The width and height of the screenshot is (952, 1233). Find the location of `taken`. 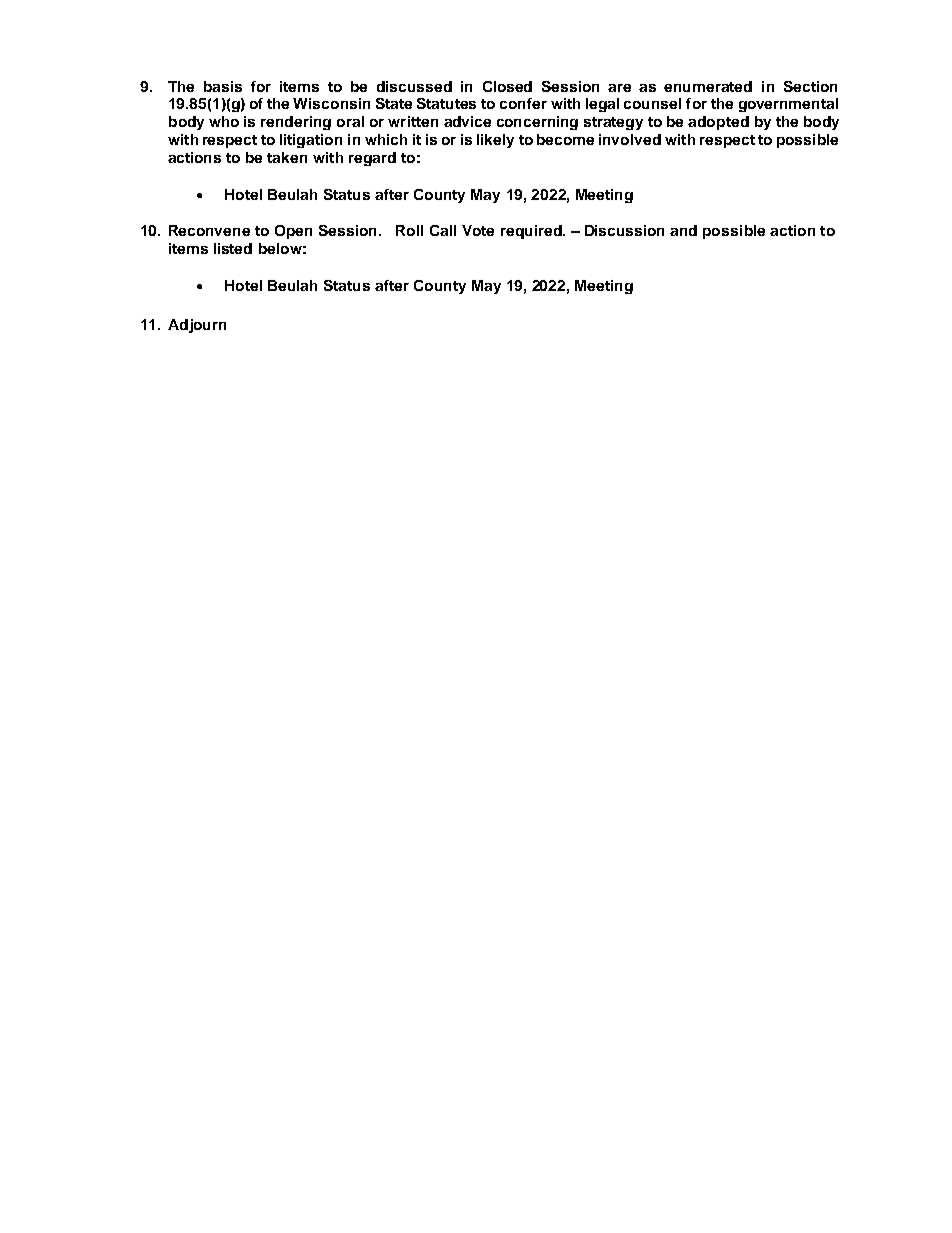

taken is located at coordinates (287, 157).
